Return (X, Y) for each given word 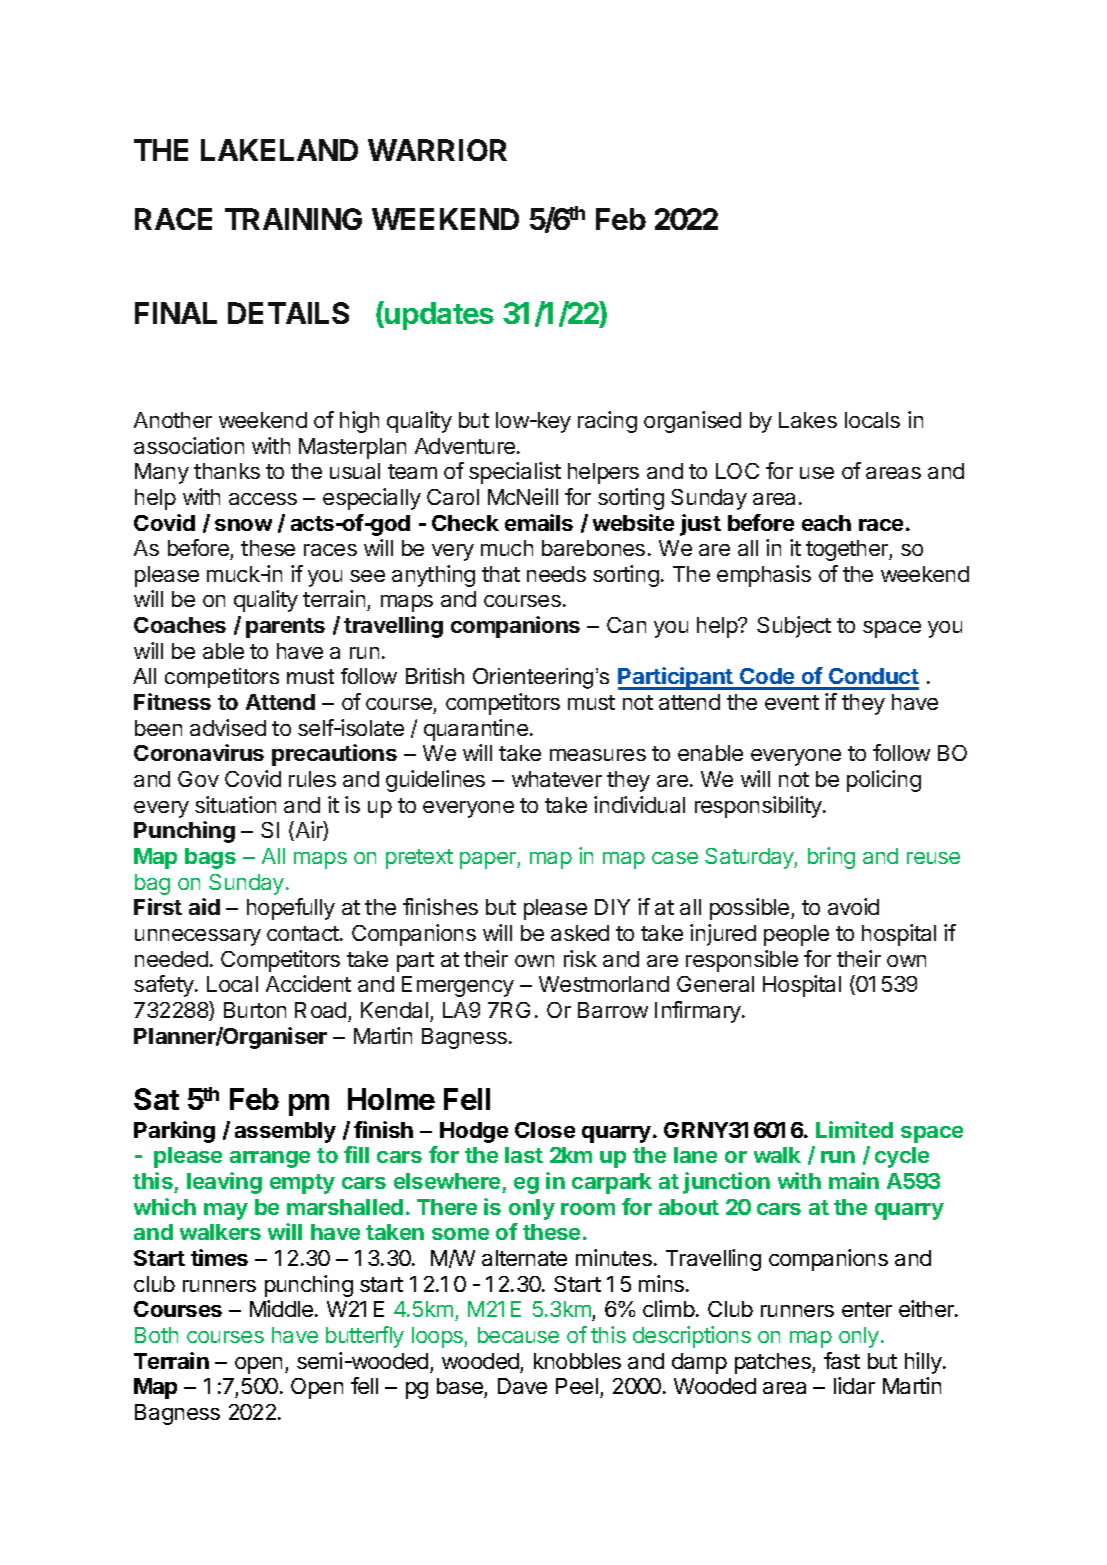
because (518, 1335)
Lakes (808, 420)
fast (842, 1360)
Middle (283, 1308)
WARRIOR (437, 150)
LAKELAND (279, 150)
